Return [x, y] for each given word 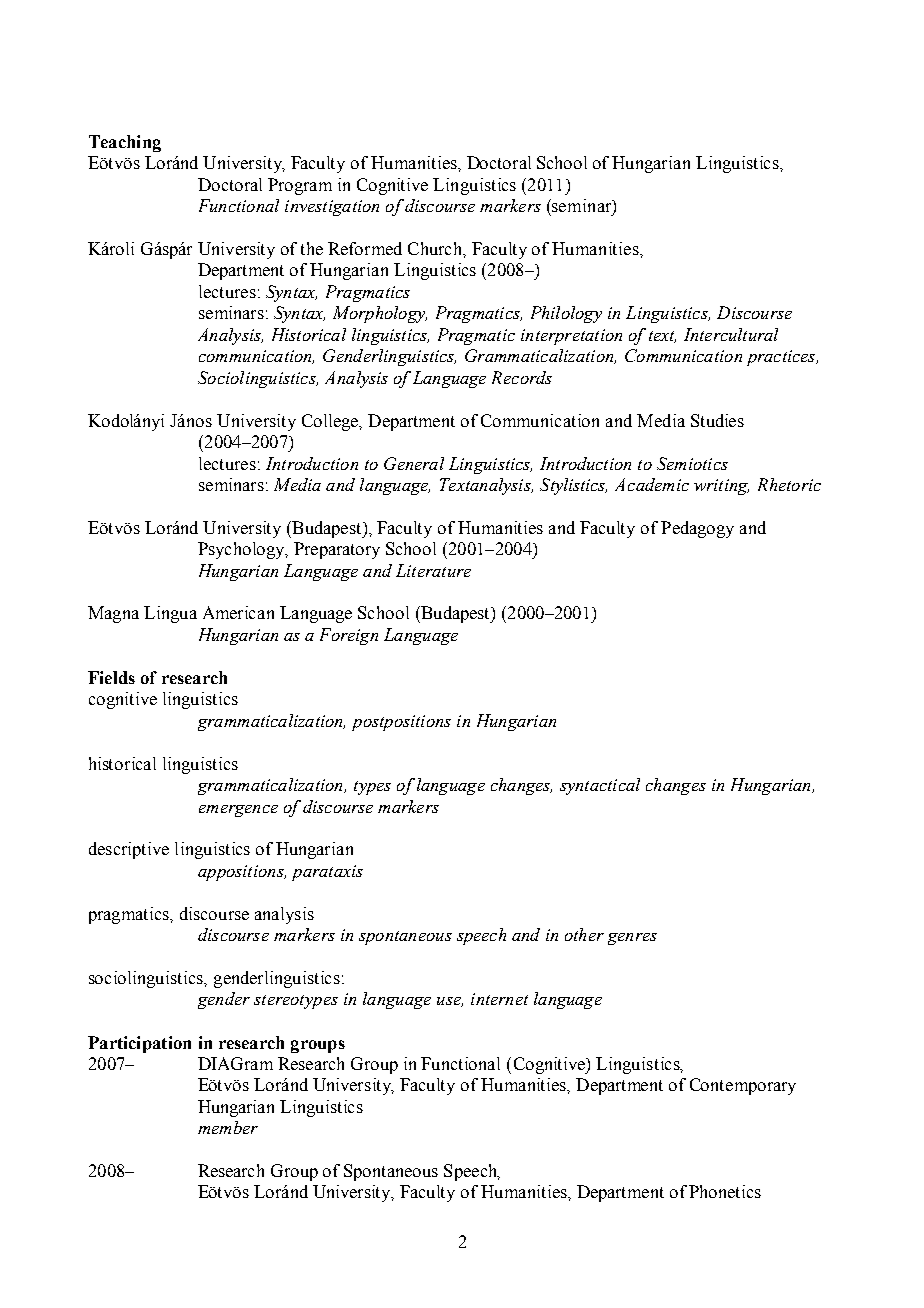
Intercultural [731, 334]
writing [721, 487]
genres [632, 939]
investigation [332, 208]
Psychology [242, 550]
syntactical [600, 786]
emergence [238, 811]
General [414, 463]
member [228, 1127]
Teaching [125, 143]
